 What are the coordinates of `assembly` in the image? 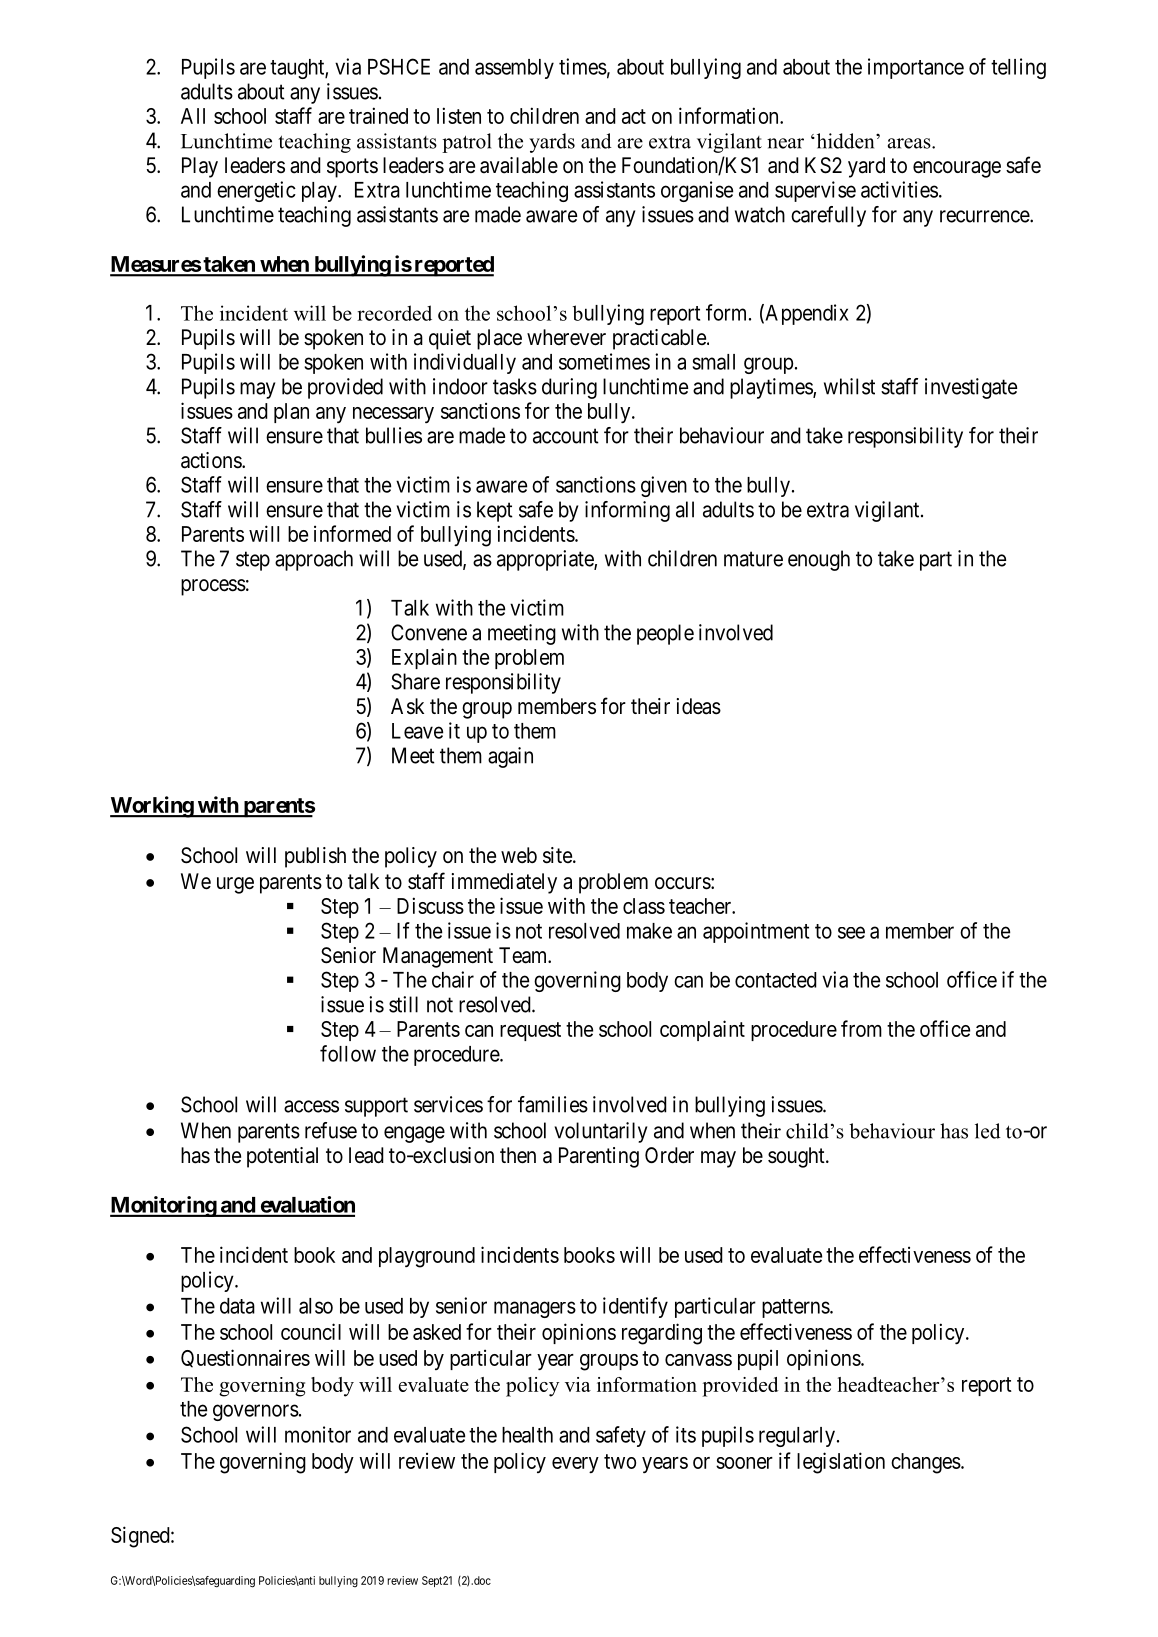 It's located at (514, 69).
